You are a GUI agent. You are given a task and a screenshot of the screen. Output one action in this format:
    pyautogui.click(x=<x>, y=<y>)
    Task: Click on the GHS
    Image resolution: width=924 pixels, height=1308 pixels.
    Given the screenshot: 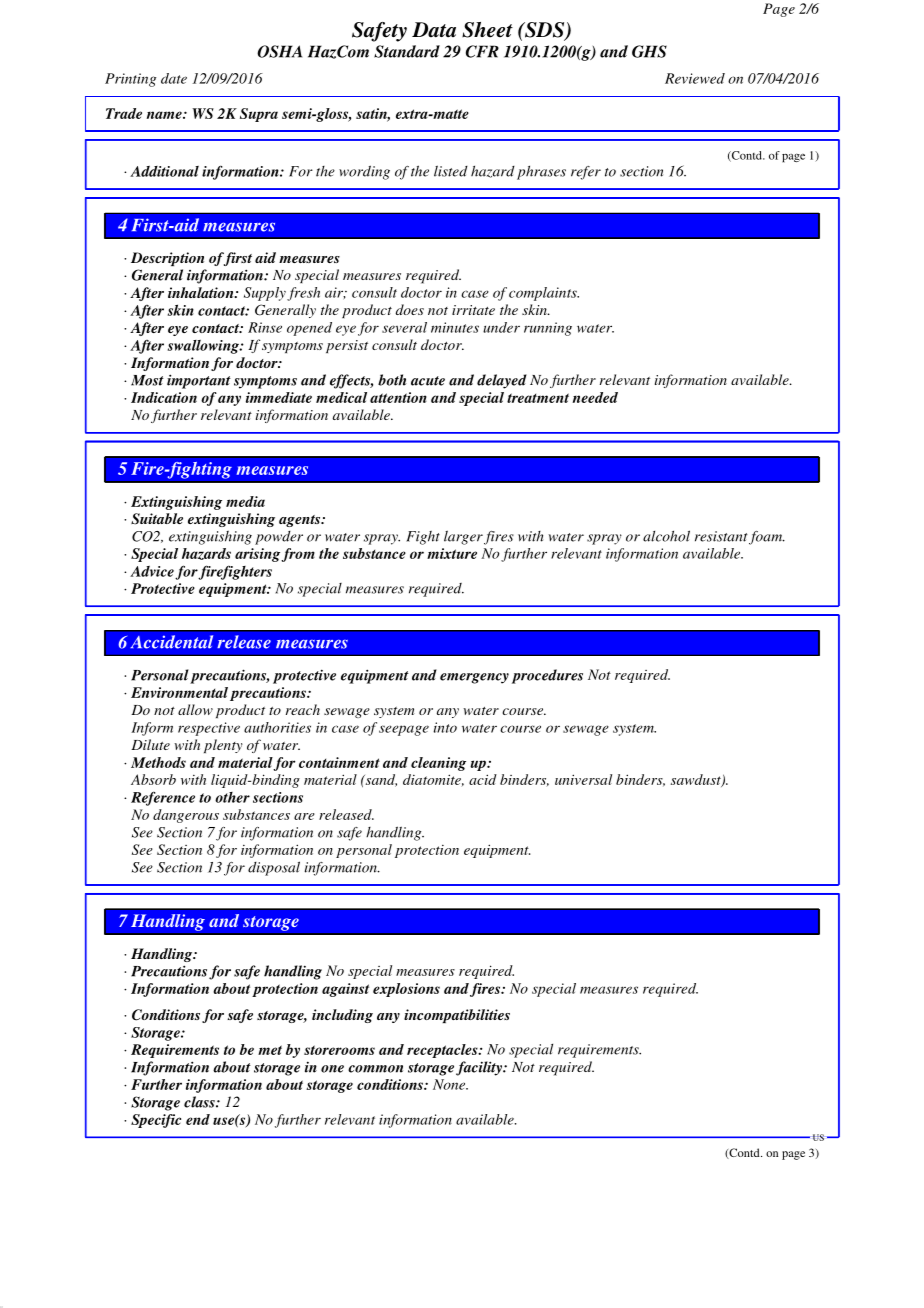 What is the action you would take?
    pyautogui.click(x=649, y=51)
